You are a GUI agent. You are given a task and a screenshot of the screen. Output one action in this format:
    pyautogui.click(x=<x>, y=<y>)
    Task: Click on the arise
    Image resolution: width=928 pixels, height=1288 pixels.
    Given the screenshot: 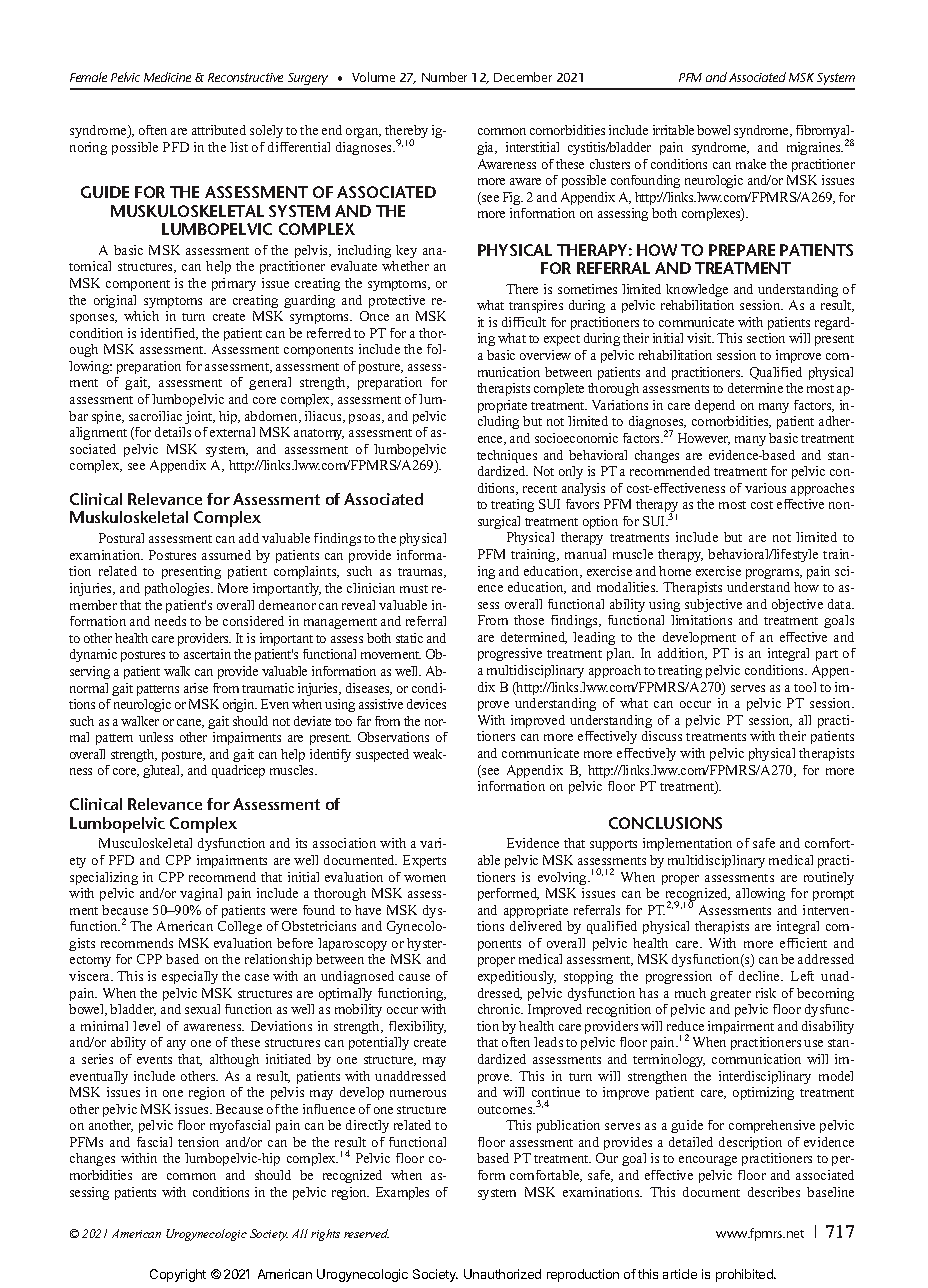 What is the action you would take?
    pyautogui.click(x=196, y=688)
